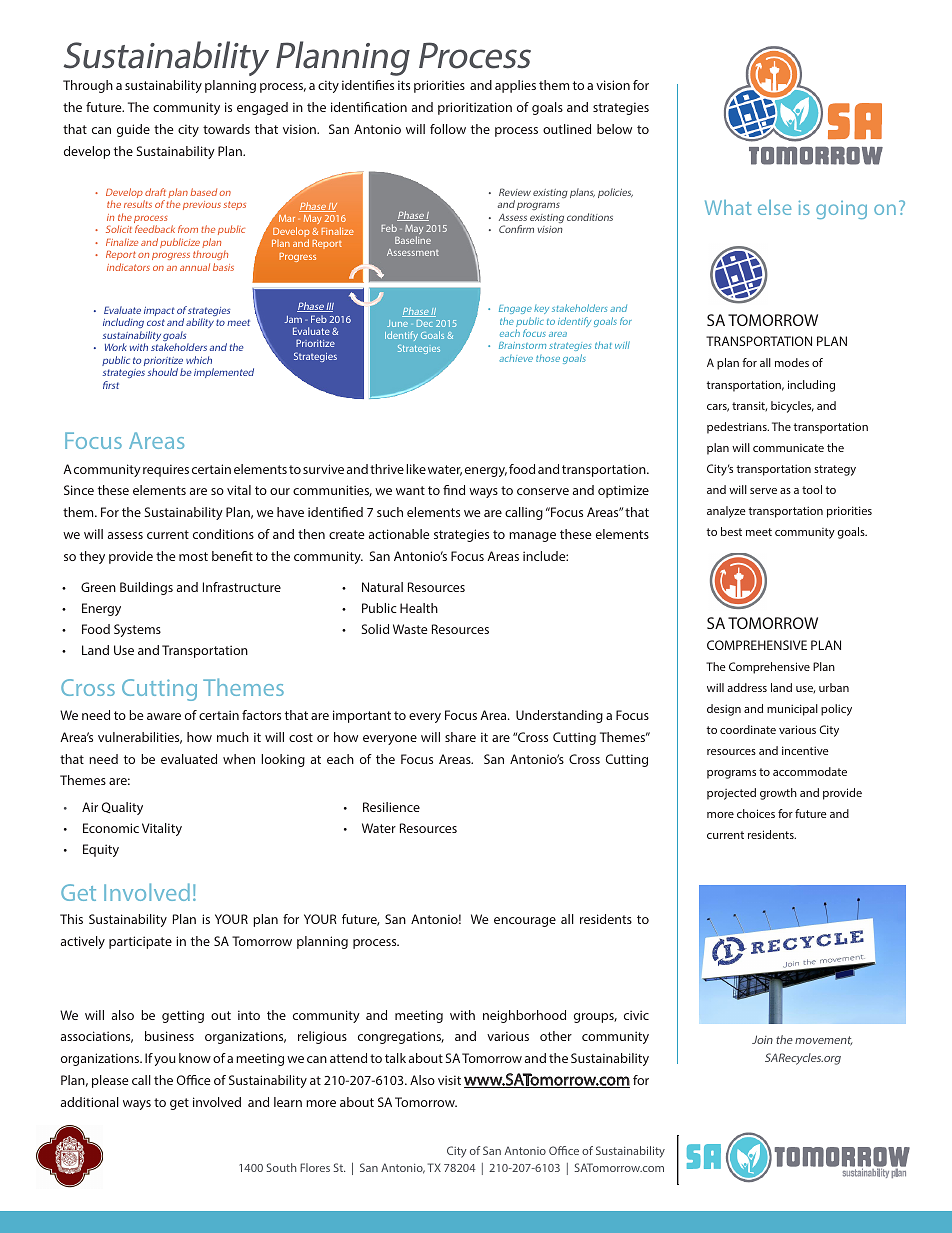  I want to click on Dec, so click(425, 323).
